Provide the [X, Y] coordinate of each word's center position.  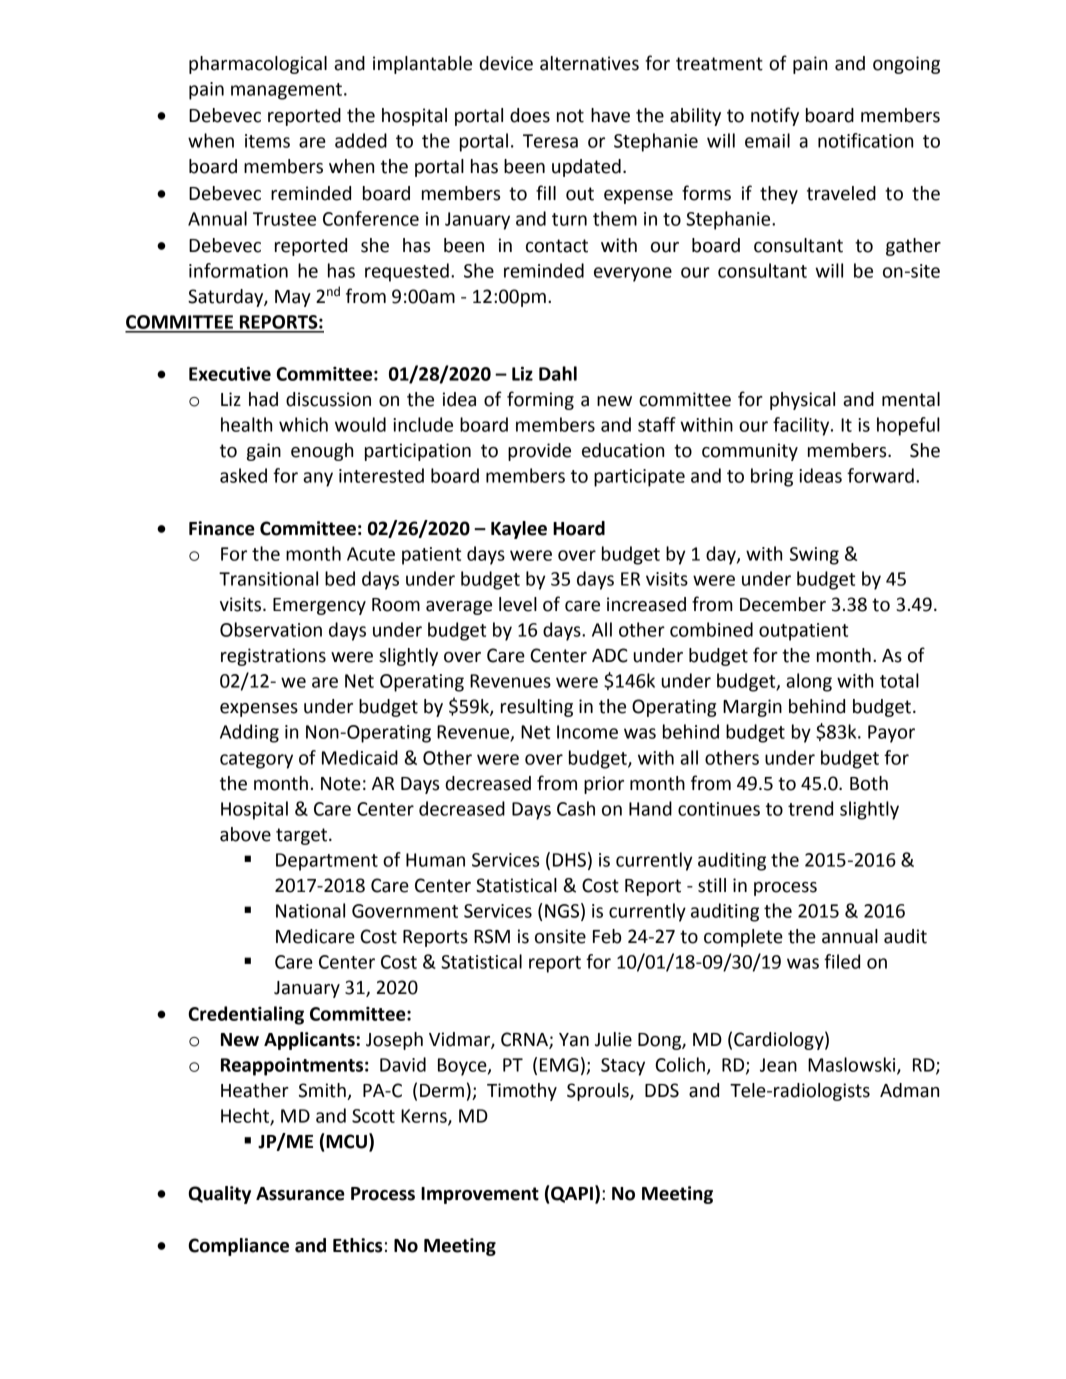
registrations [273, 657]
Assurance [300, 1194]
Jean [778, 1065]
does [530, 115]
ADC [610, 655]
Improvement [480, 1195]
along [809, 682]
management [286, 91]
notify [775, 116]
